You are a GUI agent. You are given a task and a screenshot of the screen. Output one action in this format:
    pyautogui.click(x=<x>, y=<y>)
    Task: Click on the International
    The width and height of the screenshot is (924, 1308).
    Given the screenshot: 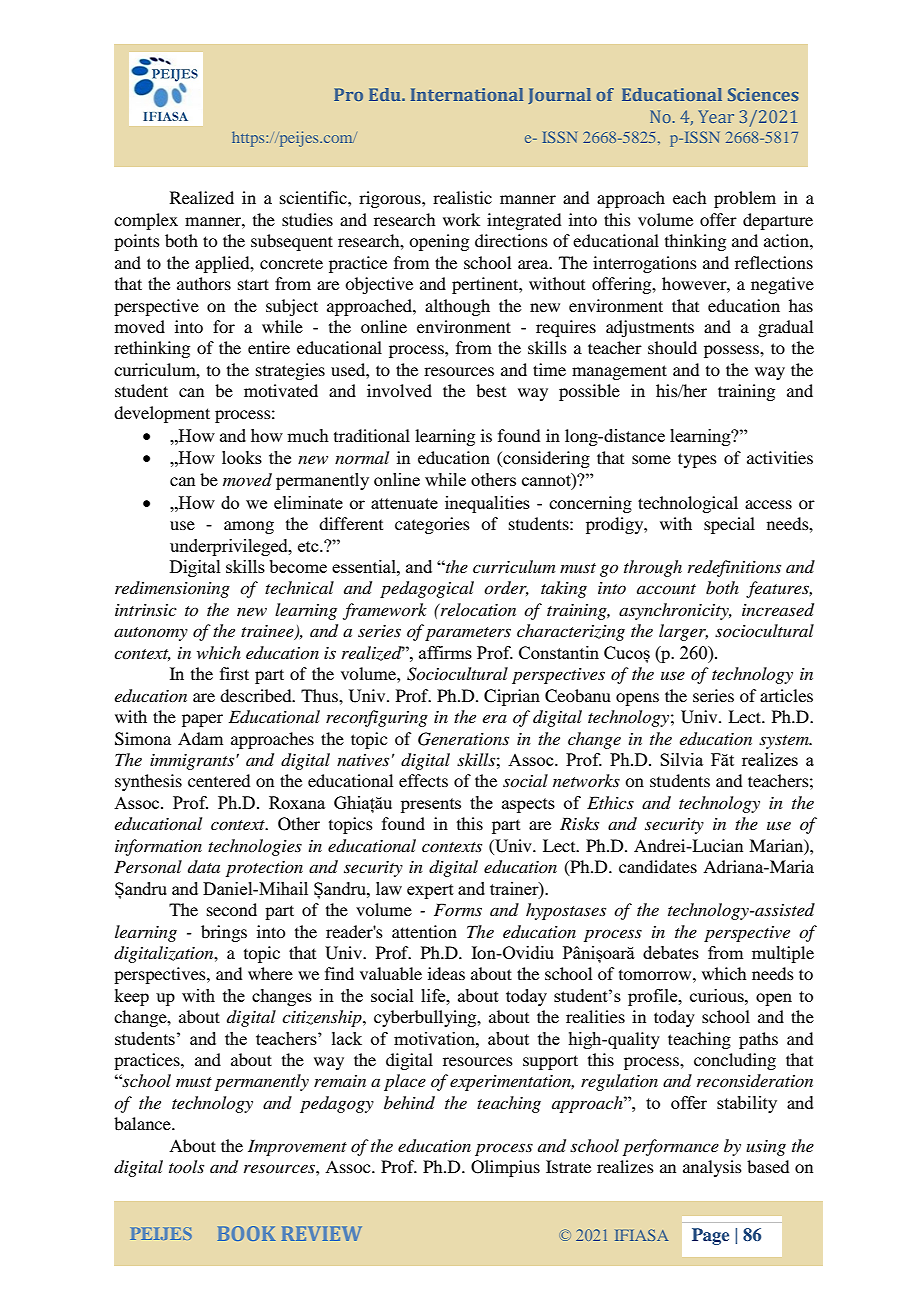 What is the action you would take?
    pyautogui.click(x=467, y=94)
